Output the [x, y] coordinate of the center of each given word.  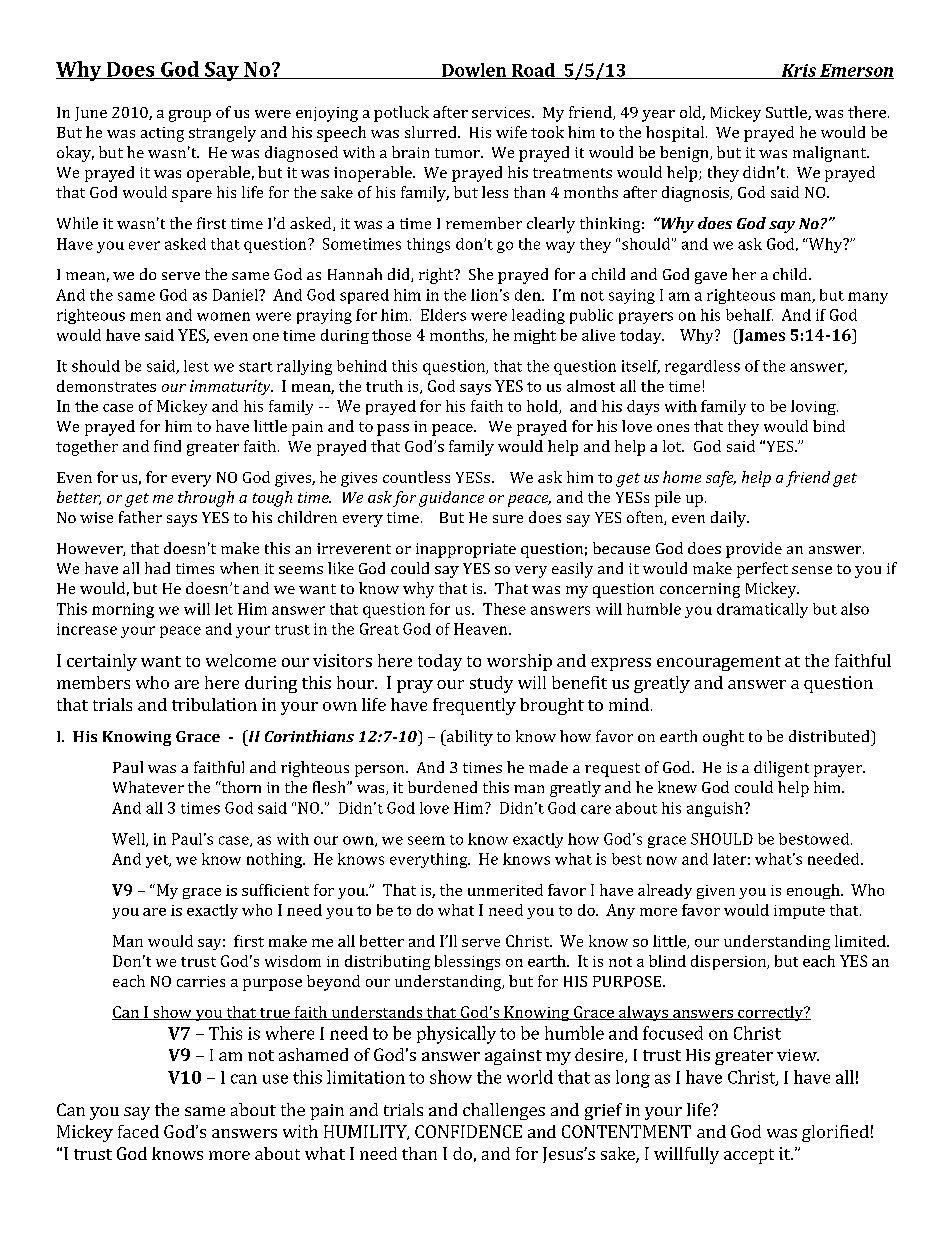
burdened [442, 787]
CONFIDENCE [468, 1131]
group [190, 116]
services [501, 112]
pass [393, 430]
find [167, 446]
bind [829, 426]
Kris [799, 71]
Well [129, 840]
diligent [781, 769]
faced [138, 1131]
